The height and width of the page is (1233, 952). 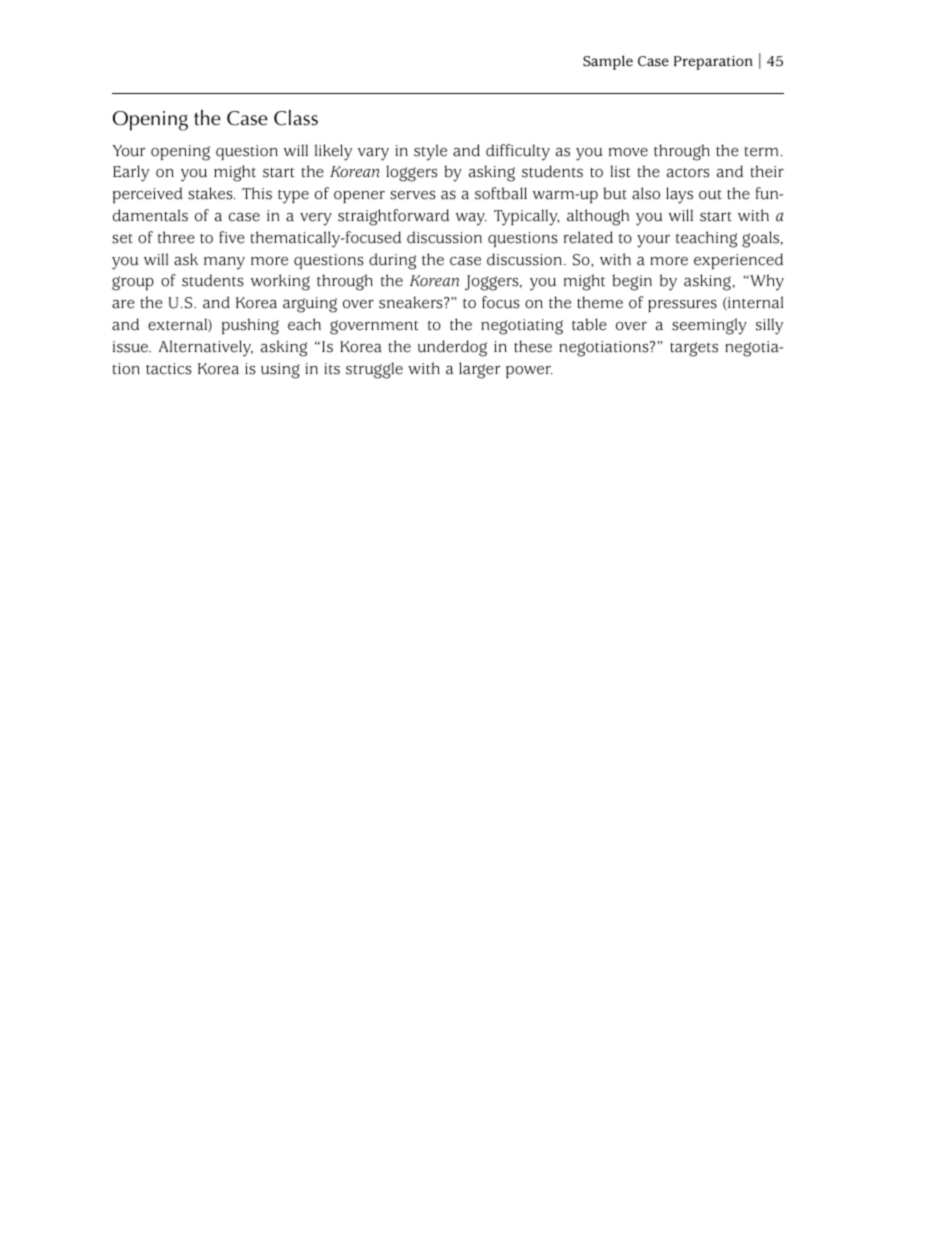 I want to click on term, so click(x=761, y=152).
